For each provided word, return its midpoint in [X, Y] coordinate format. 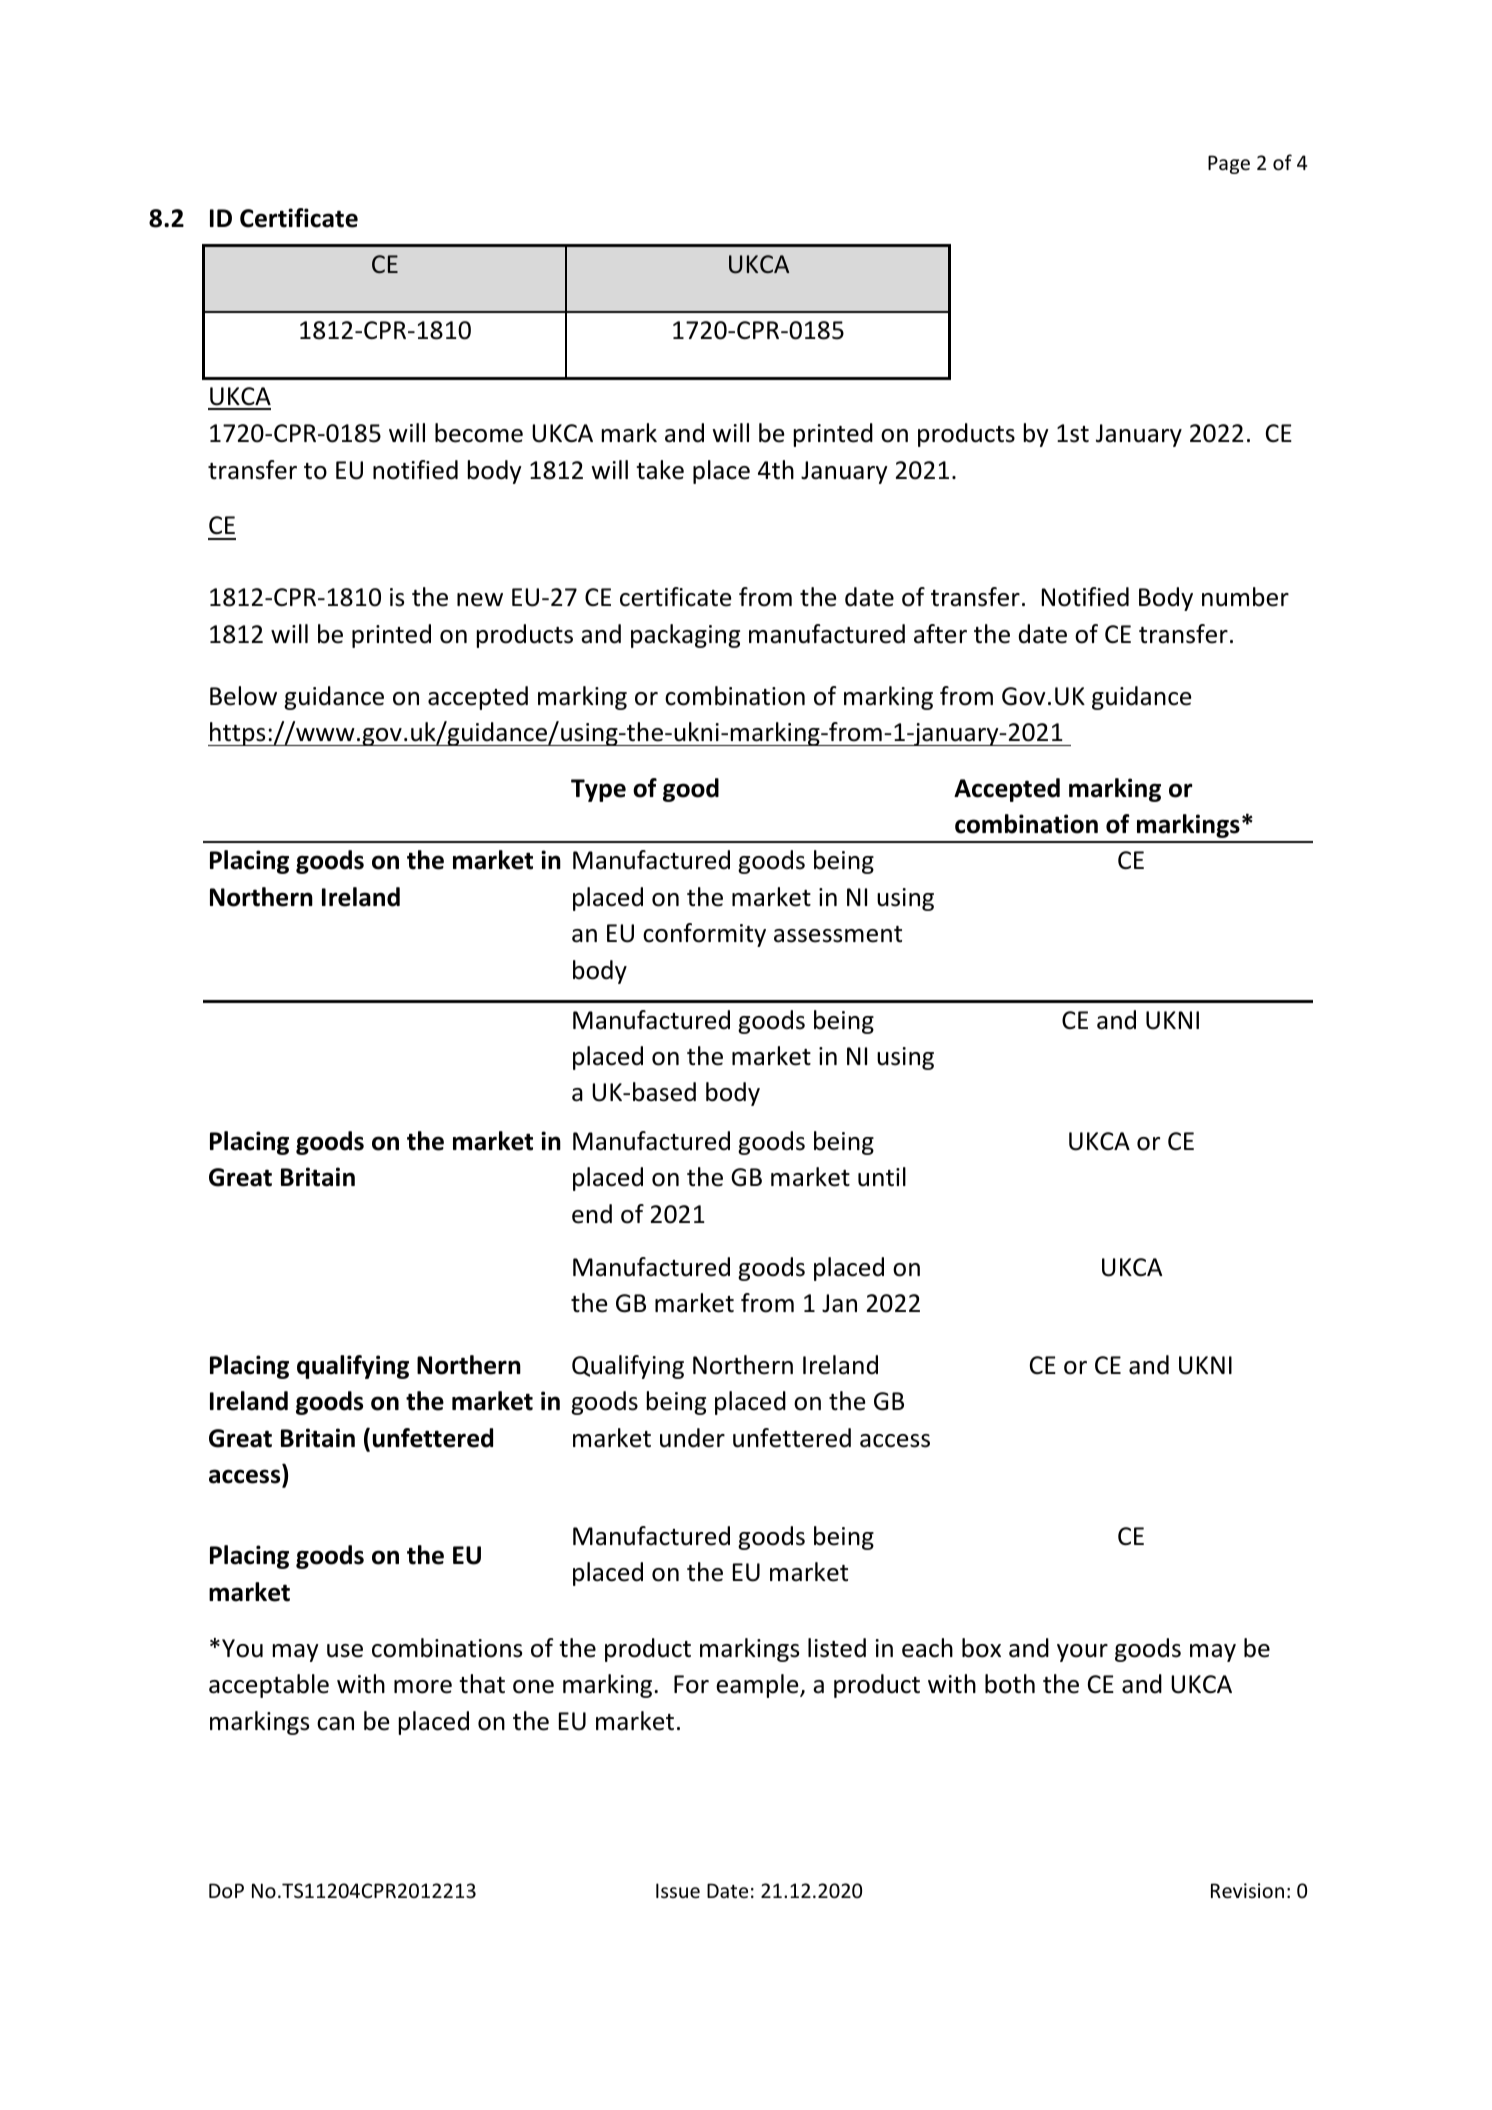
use [345, 1651]
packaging [685, 636]
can [335, 1724]
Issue [678, 1891]
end [592, 1214]
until [882, 1177]
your [1082, 1653]
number [1245, 597]
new [480, 600]
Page [1229, 164]
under [692, 1438]
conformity [704, 935]
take [660, 470]
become [479, 433]
